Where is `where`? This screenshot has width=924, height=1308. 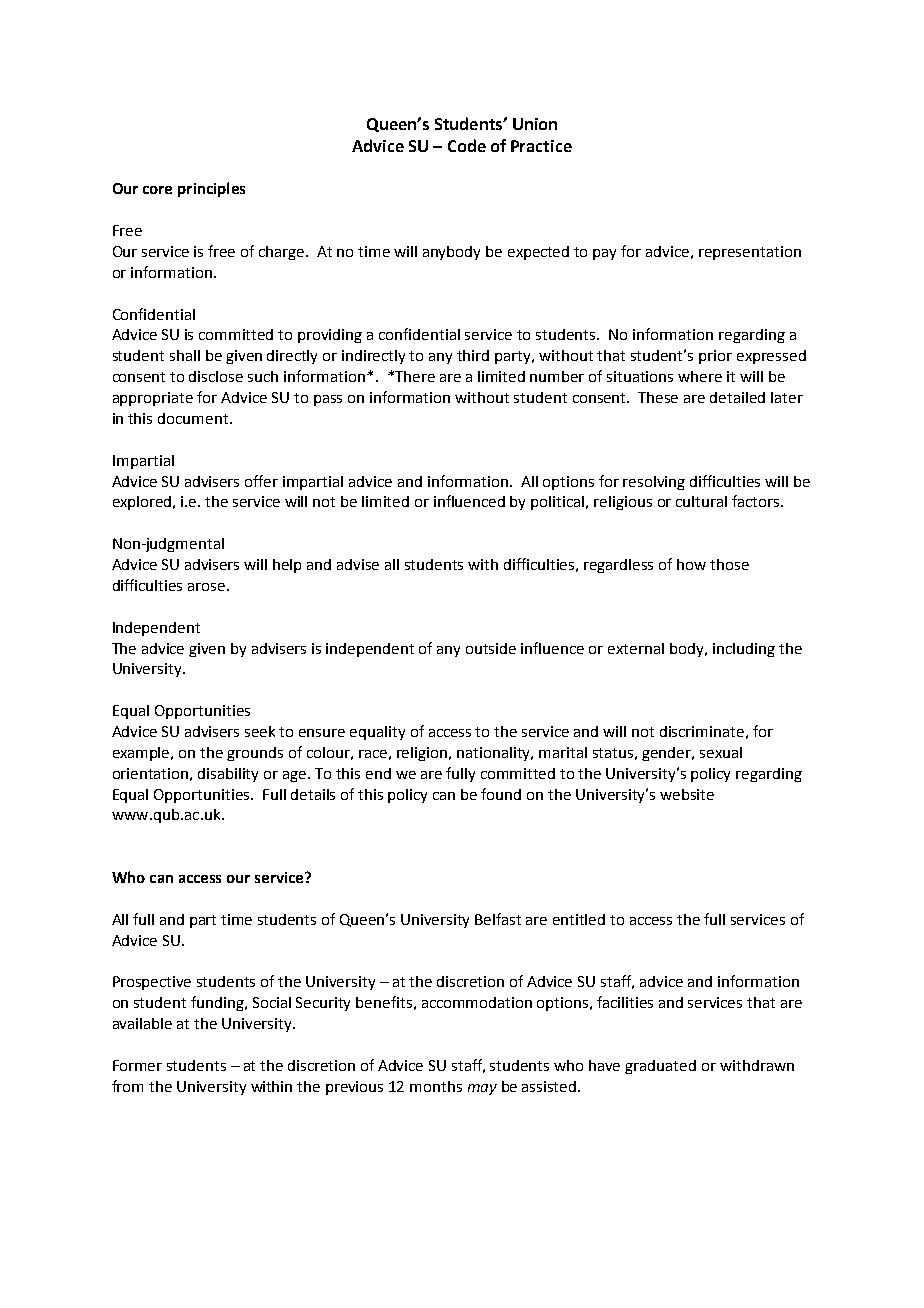
where is located at coordinates (700, 376).
